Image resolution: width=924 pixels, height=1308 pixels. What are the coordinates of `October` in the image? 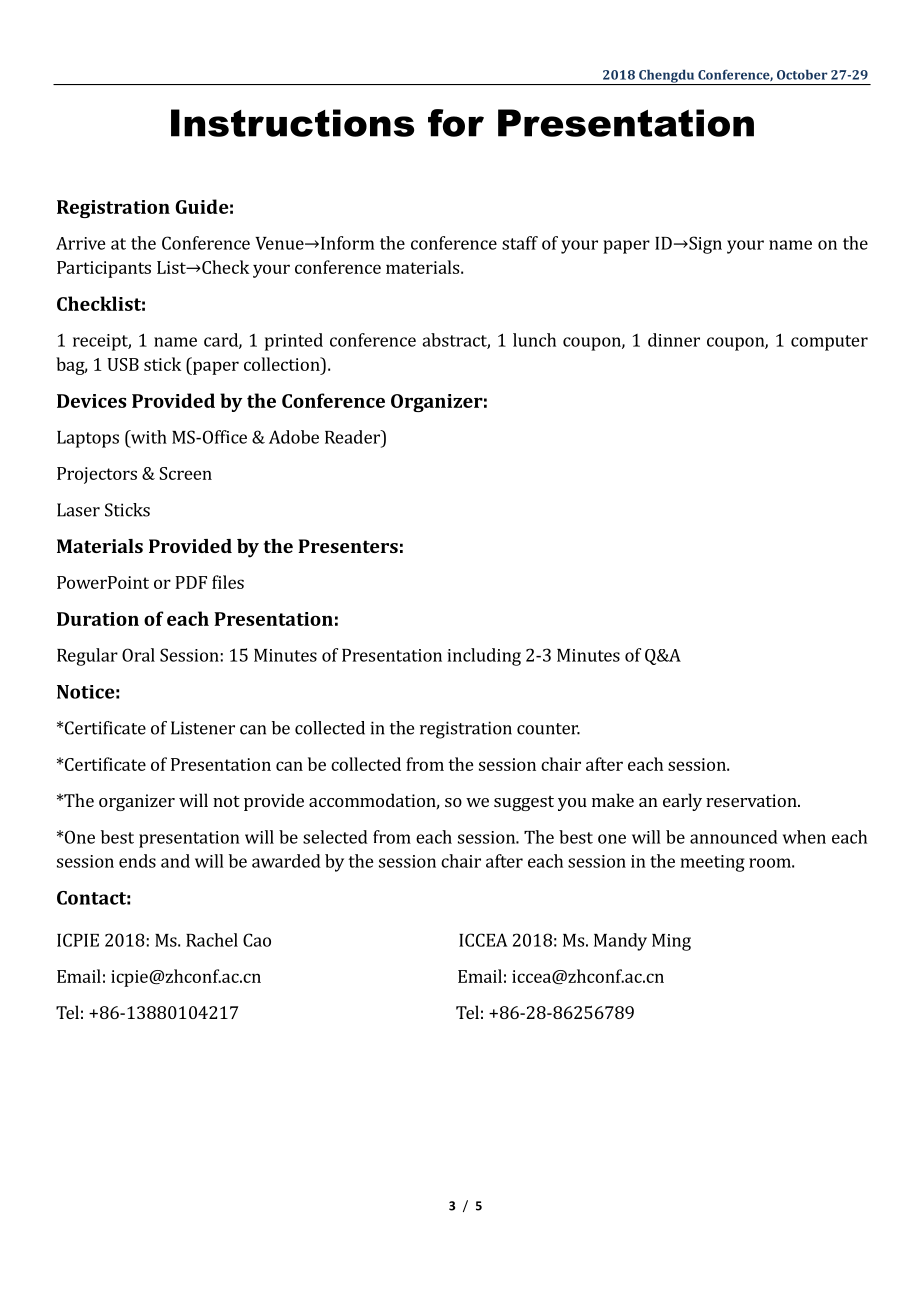 It's located at (802, 74).
